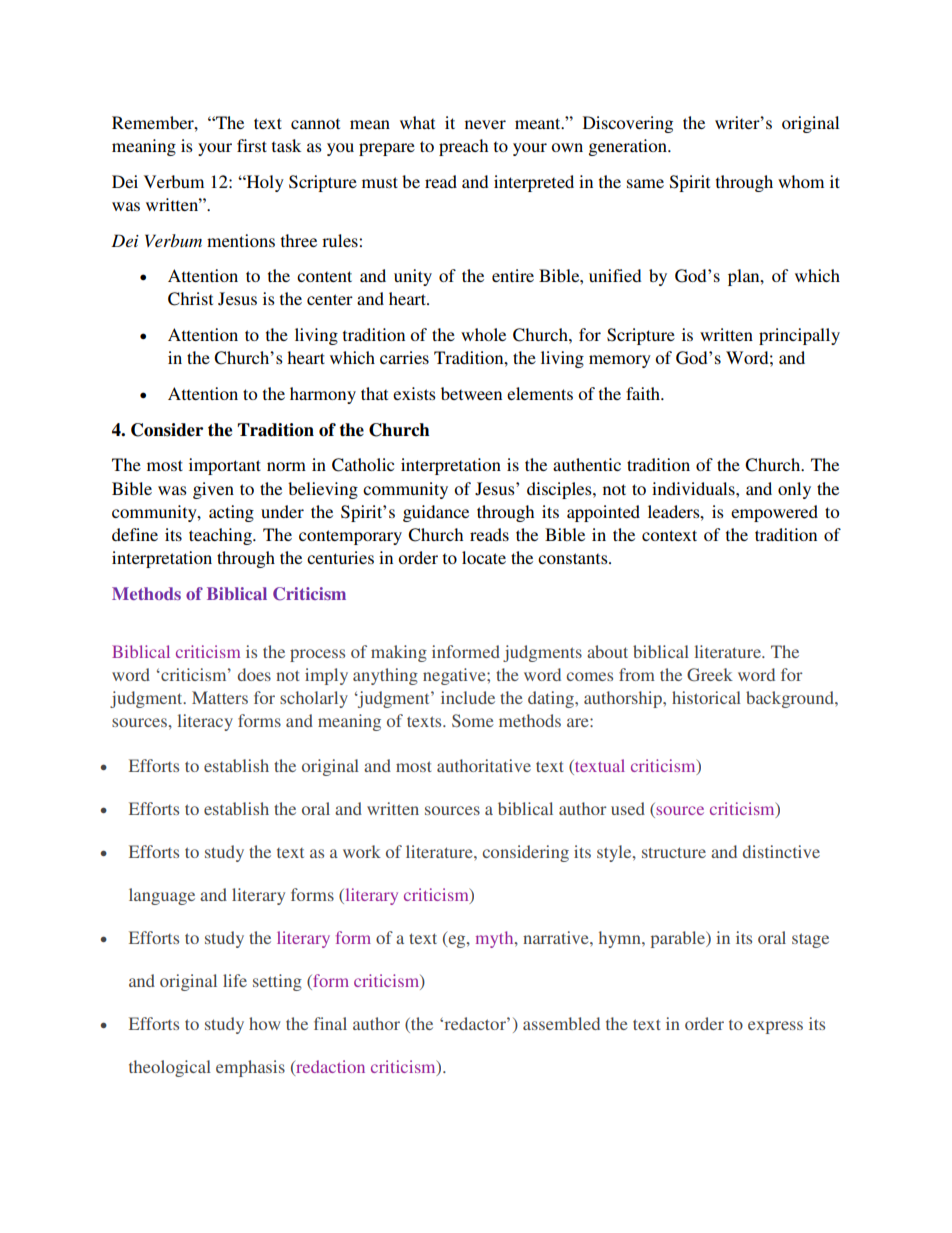  Describe the element at coordinates (473, 720) in the document. I see `Some` at that location.
